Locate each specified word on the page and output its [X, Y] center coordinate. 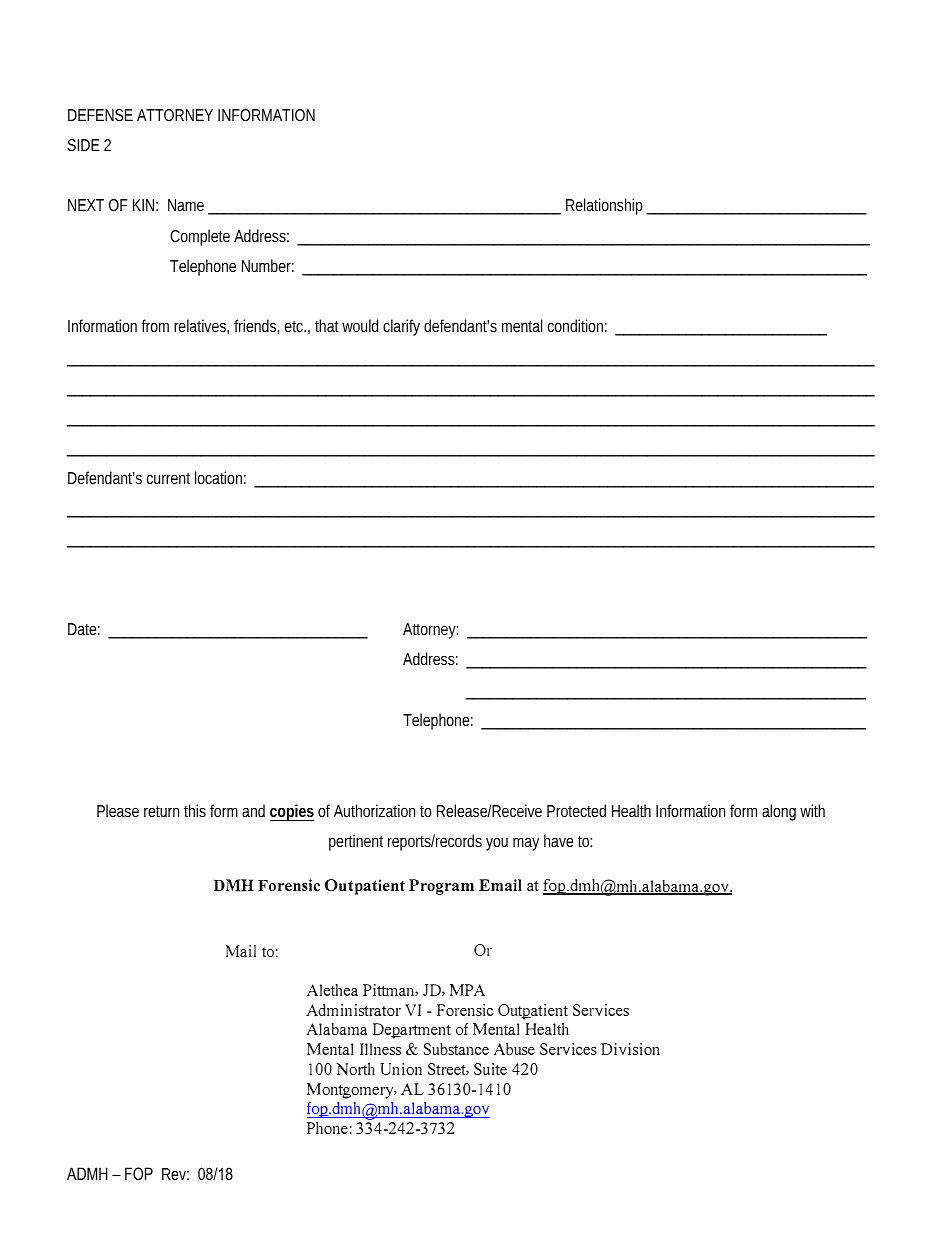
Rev [175, 1174]
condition [577, 325]
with [812, 810]
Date [84, 629]
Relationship [607, 206]
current [168, 478]
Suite [490, 1069]
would [360, 325]
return [161, 811]
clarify [401, 327]
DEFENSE [100, 115]
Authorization [374, 810]
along [779, 812]
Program [441, 887]
